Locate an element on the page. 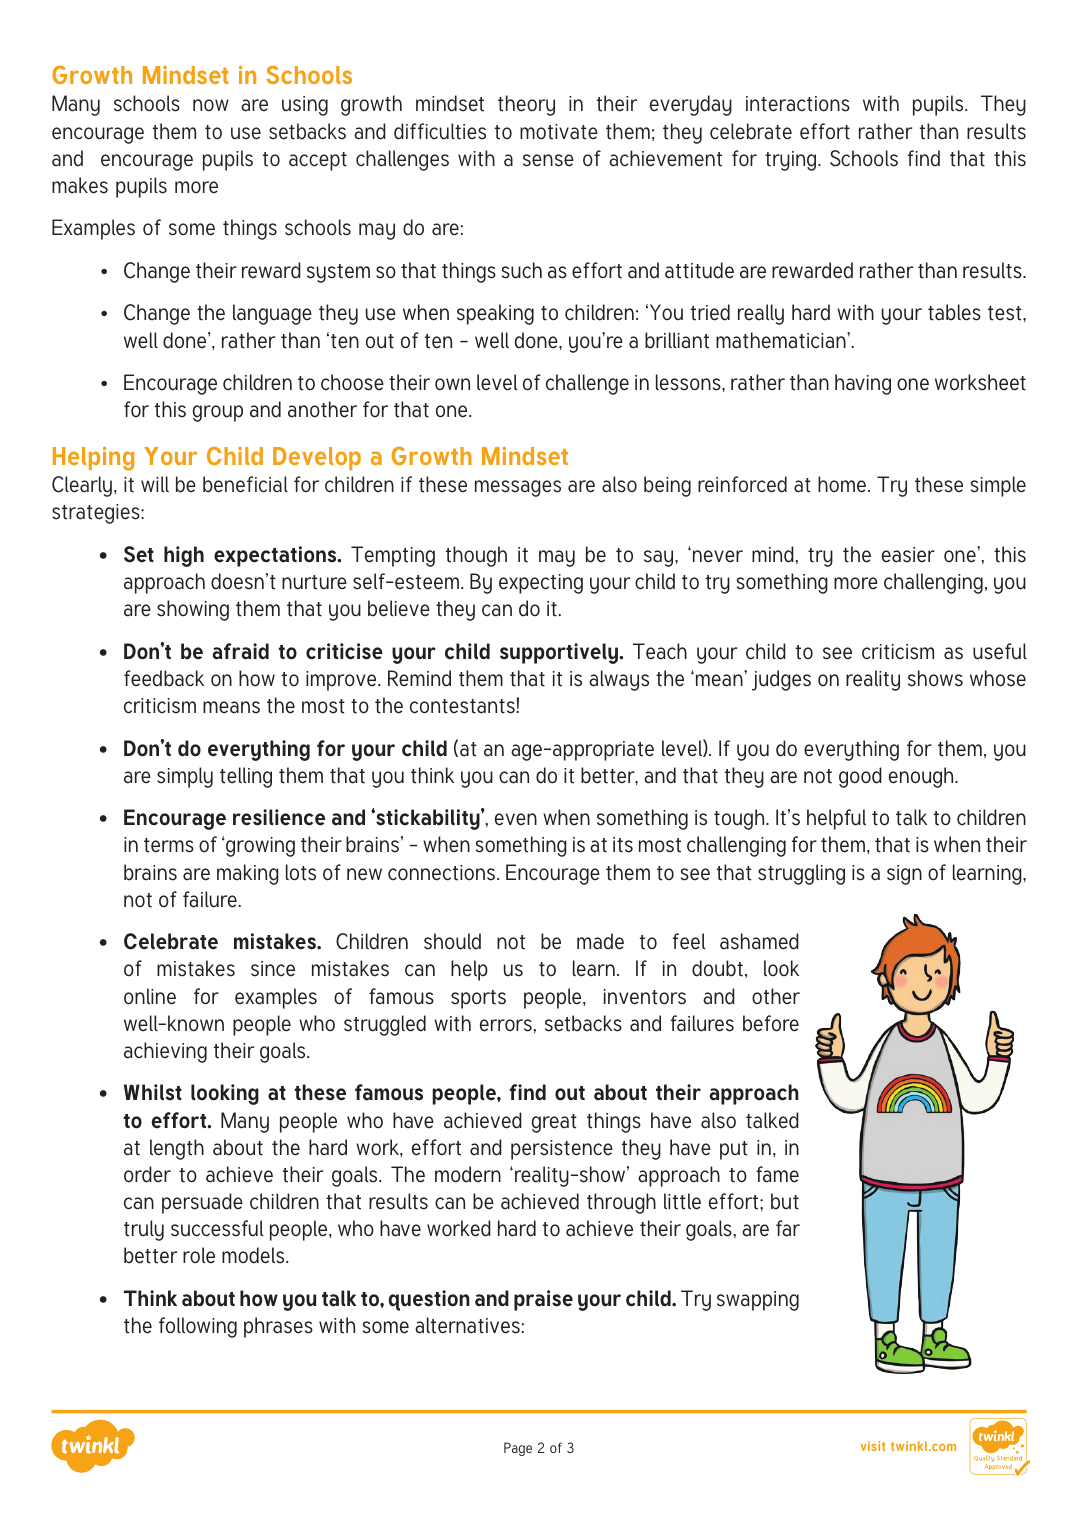 The image size is (1078, 1524). even is located at coordinates (516, 819).
